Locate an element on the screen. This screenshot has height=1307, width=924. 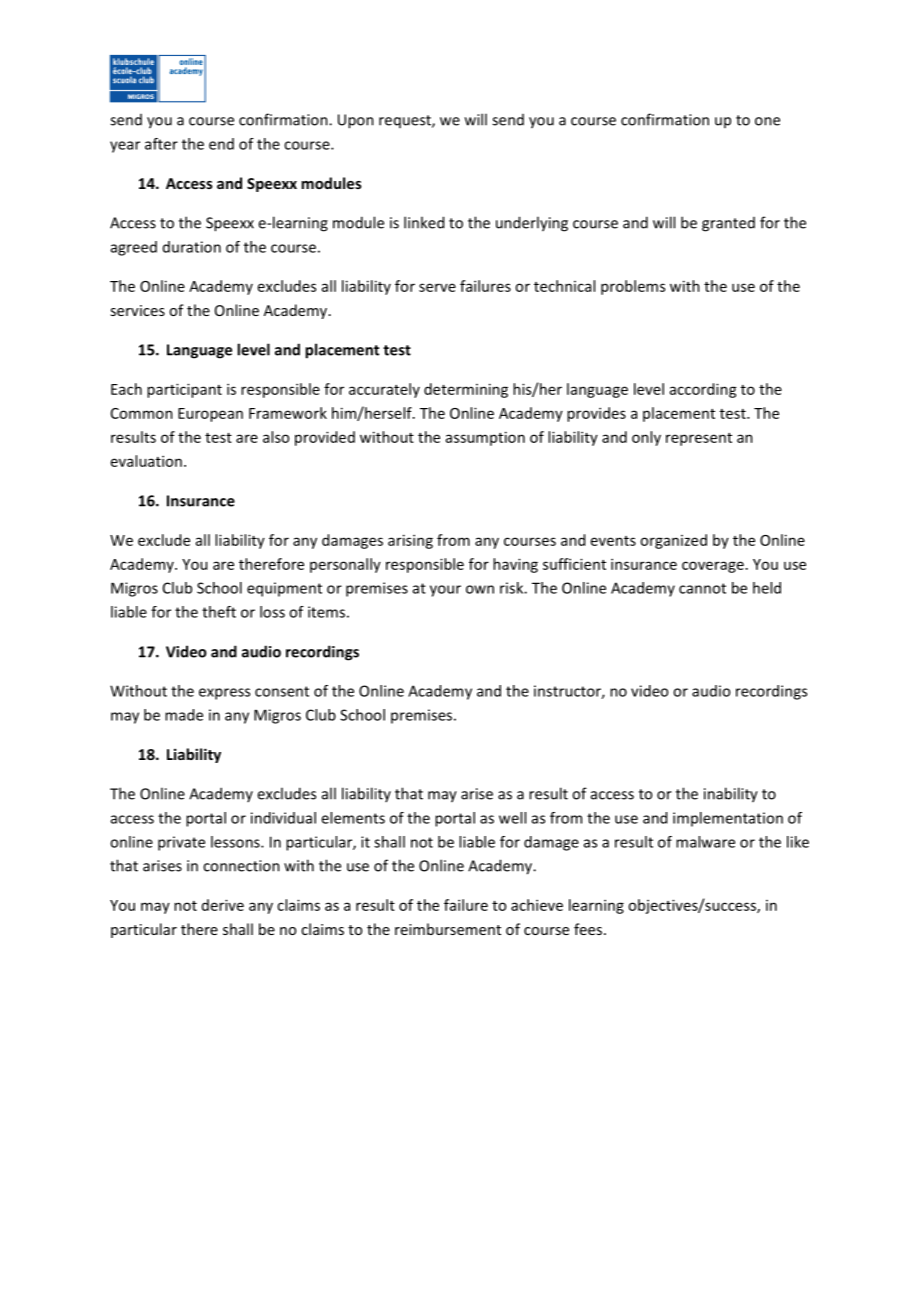
determining is located at coordinates (466, 390).
